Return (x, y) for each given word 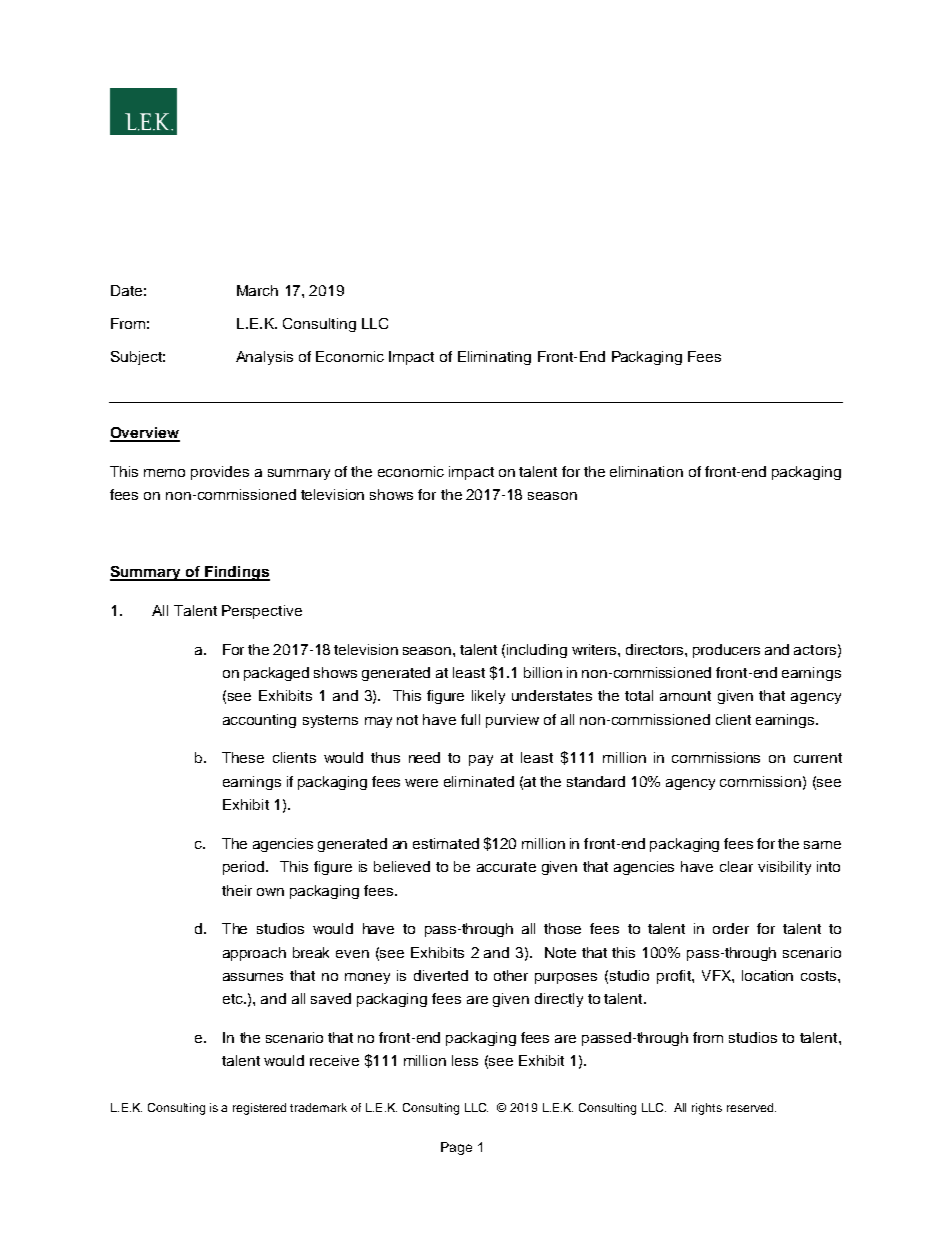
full (470, 719)
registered (259, 1109)
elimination (646, 471)
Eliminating (494, 358)
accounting (259, 721)
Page (456, 1148)
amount (685, 696)
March (257, 290)
